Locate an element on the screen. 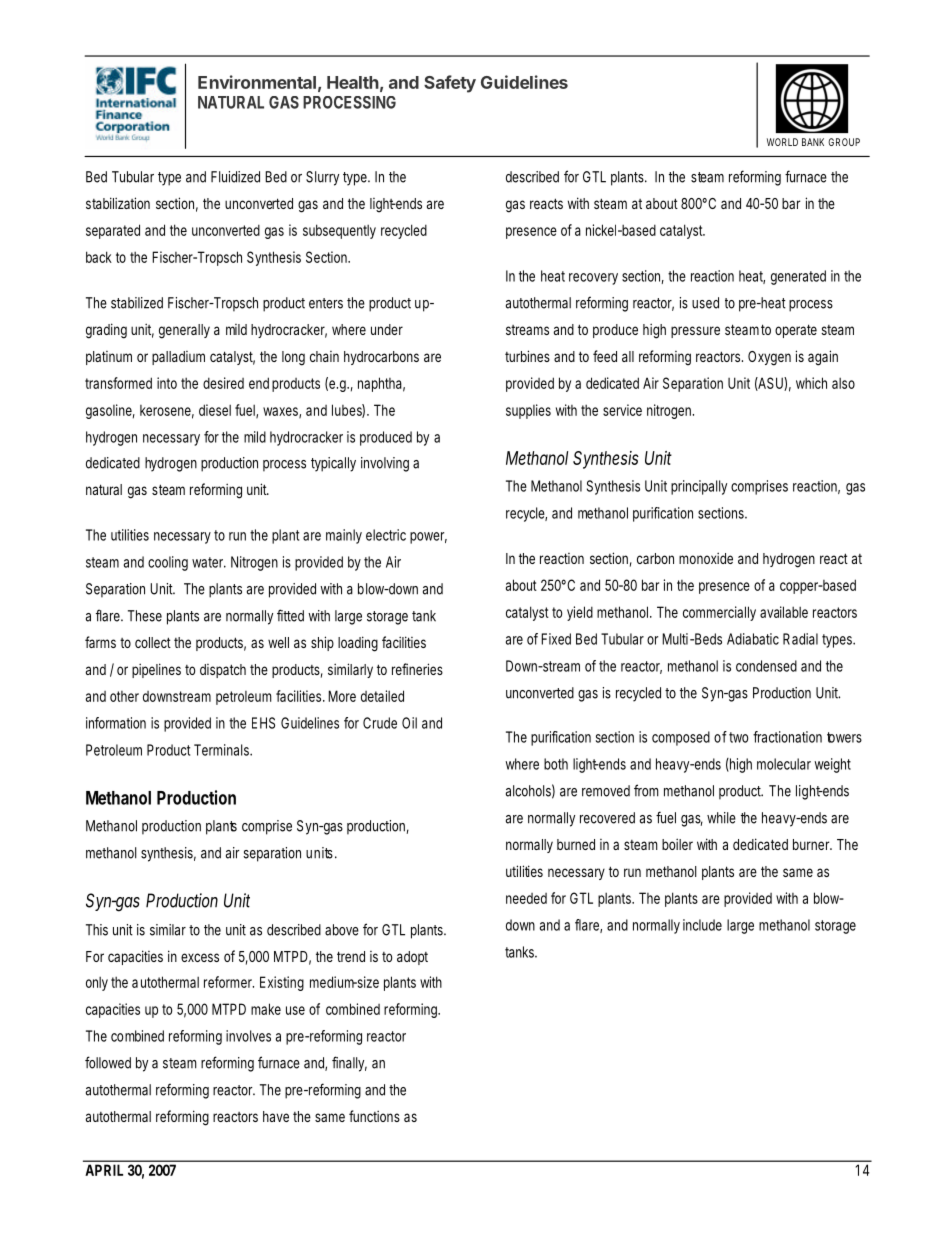 The width and height of the screenshot is (952, 1233). needed is located at coordinates (526, 898).
